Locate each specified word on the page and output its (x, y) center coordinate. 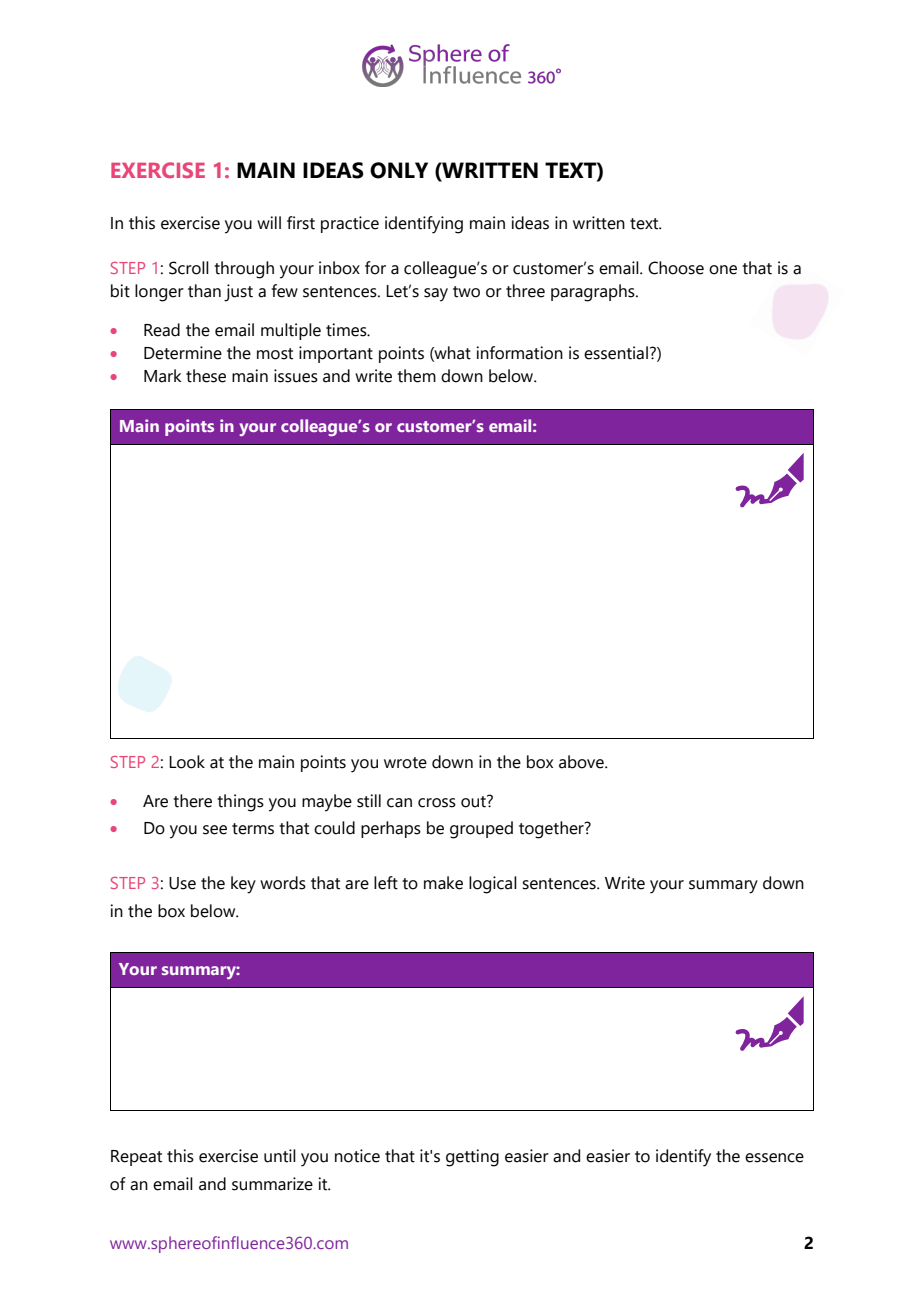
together (552, 830)
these (206, 376)
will (269, 222)
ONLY (399, 170)
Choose (676, 268)
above (582, 762)
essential (616, 353)
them (416, 376)
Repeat (136, 1158)
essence (774, 1158)
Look (187, 762)
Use (182, 883)
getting (472, 1158)
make (443, 883)
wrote (405, 763)
